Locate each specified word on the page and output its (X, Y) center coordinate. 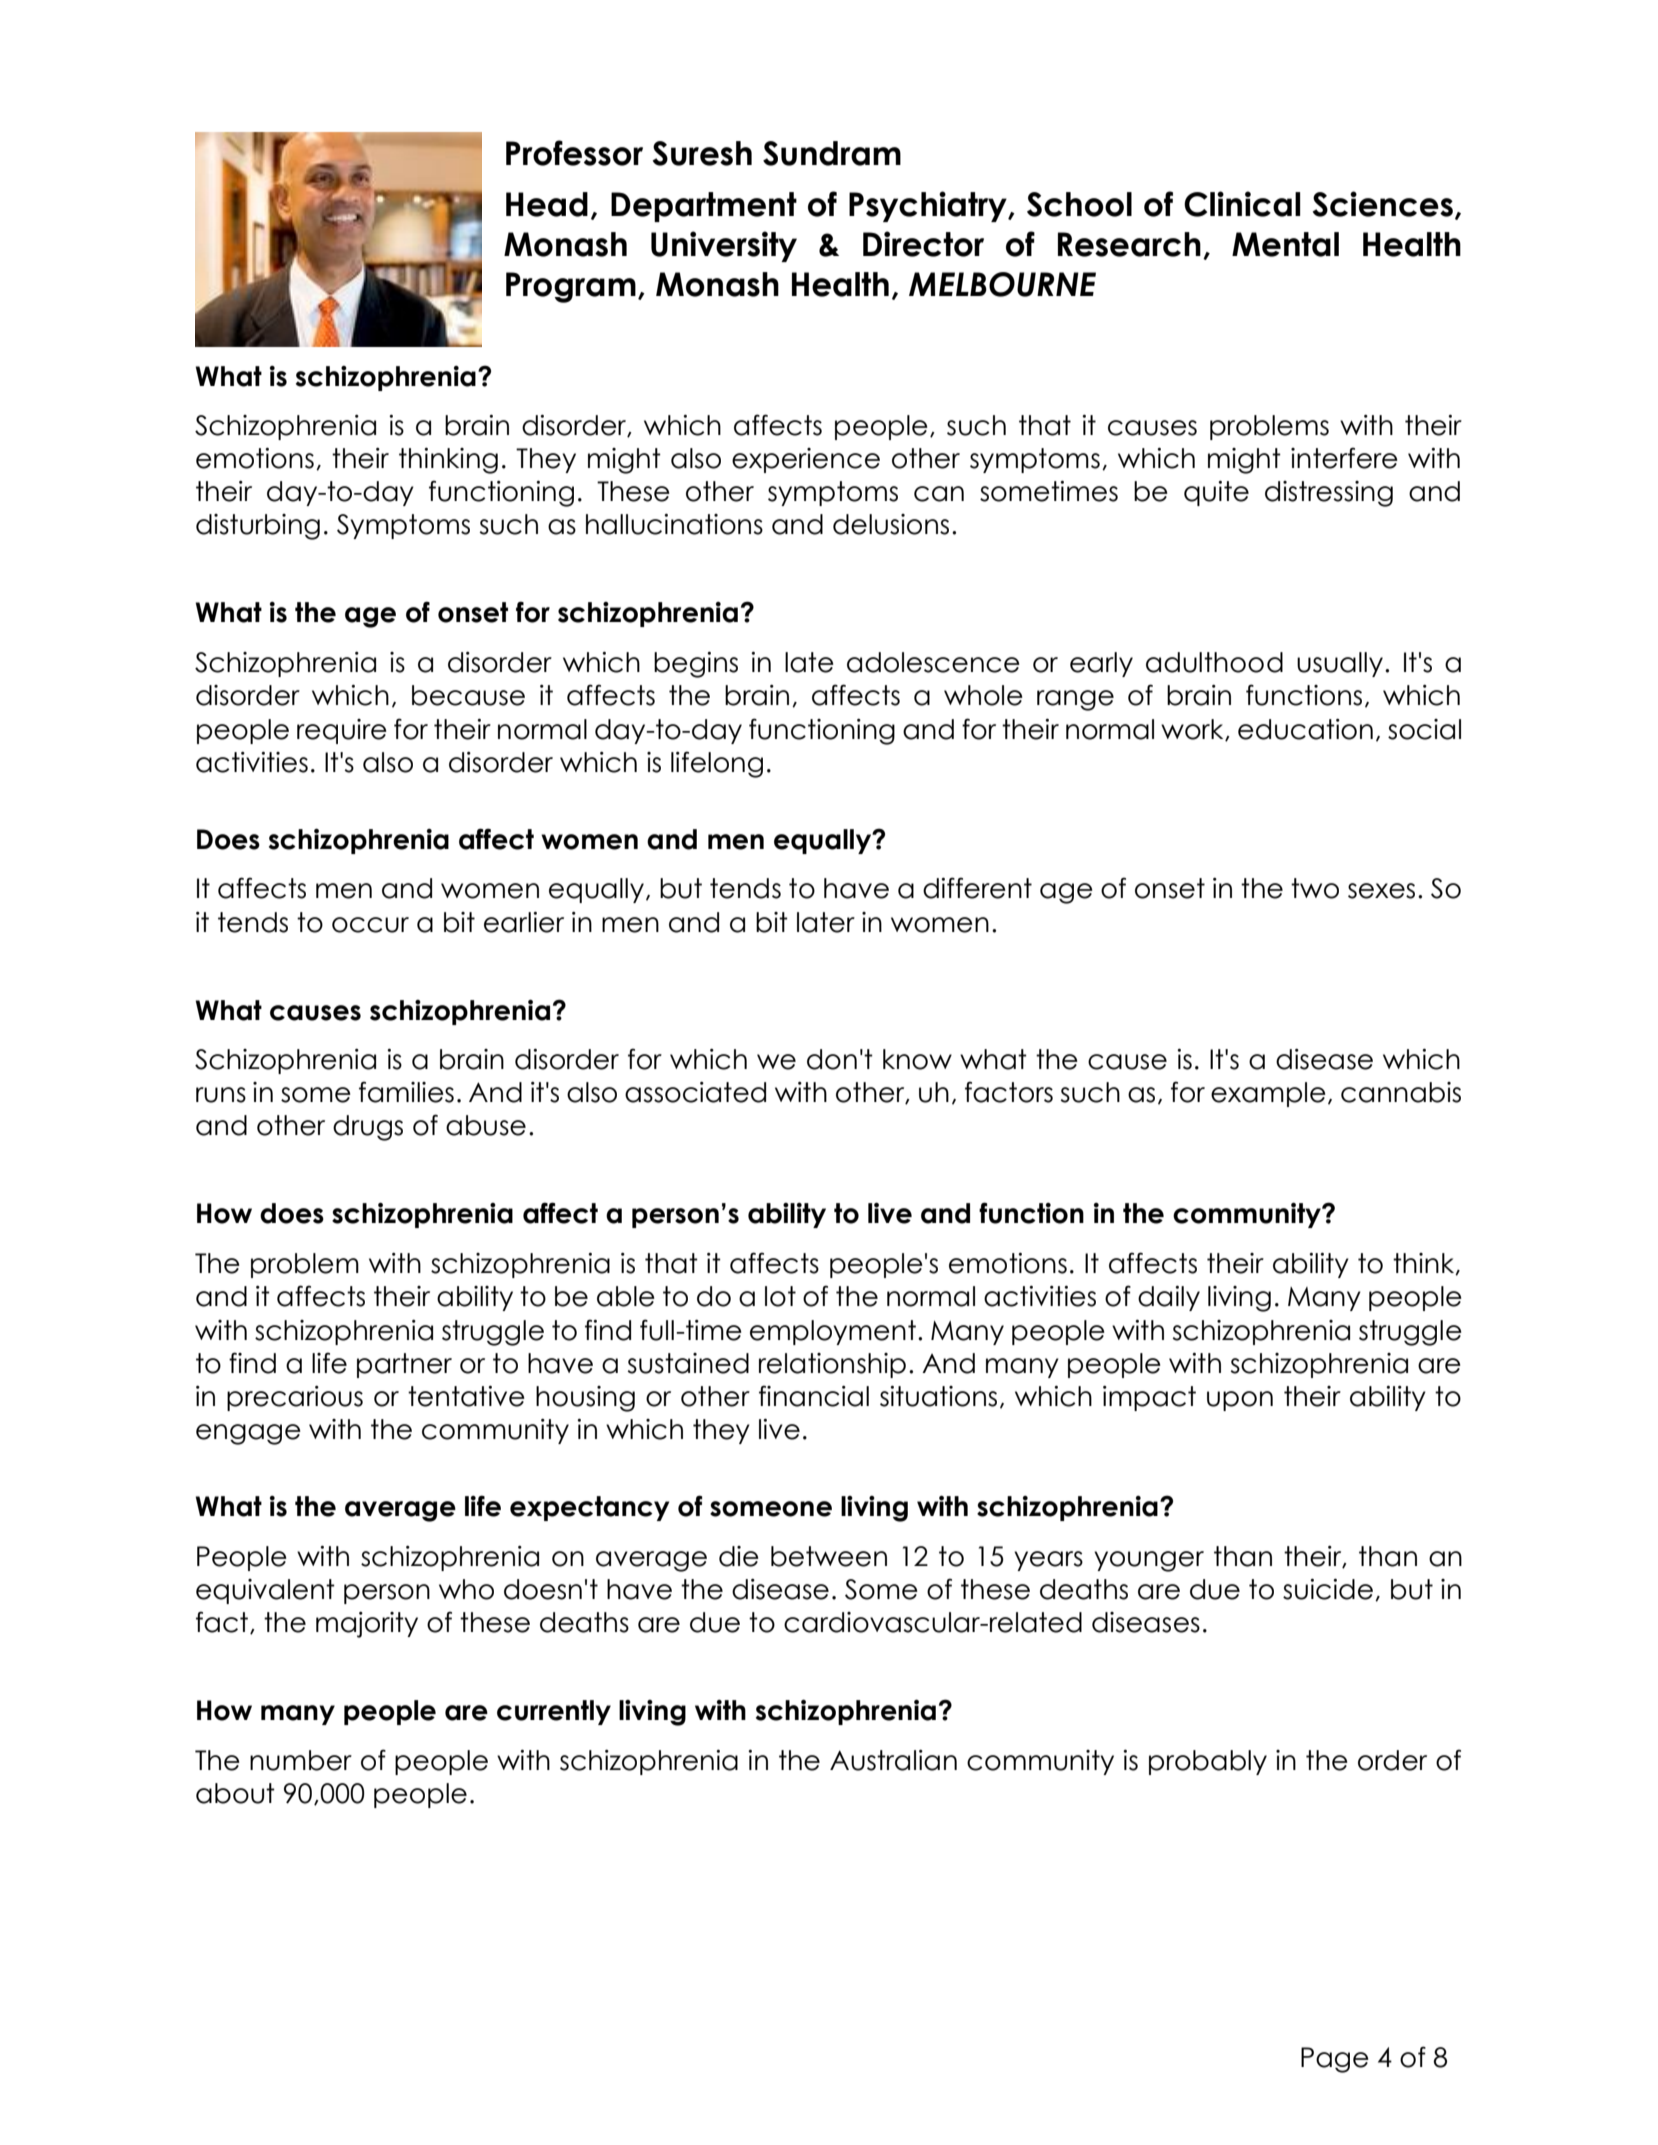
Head (547, 204)
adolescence (933, 662)
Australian (893, 1760)
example (1268, 1094)
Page (1335, 2060)
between (829, 1556)
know (917, 1059)
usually (1340, 664)
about (235, 1793)
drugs (368, 1128)
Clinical (1242, 204)
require (342, 731)
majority (367, 1625)
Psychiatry (929, 206)
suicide (1328, 1589)
